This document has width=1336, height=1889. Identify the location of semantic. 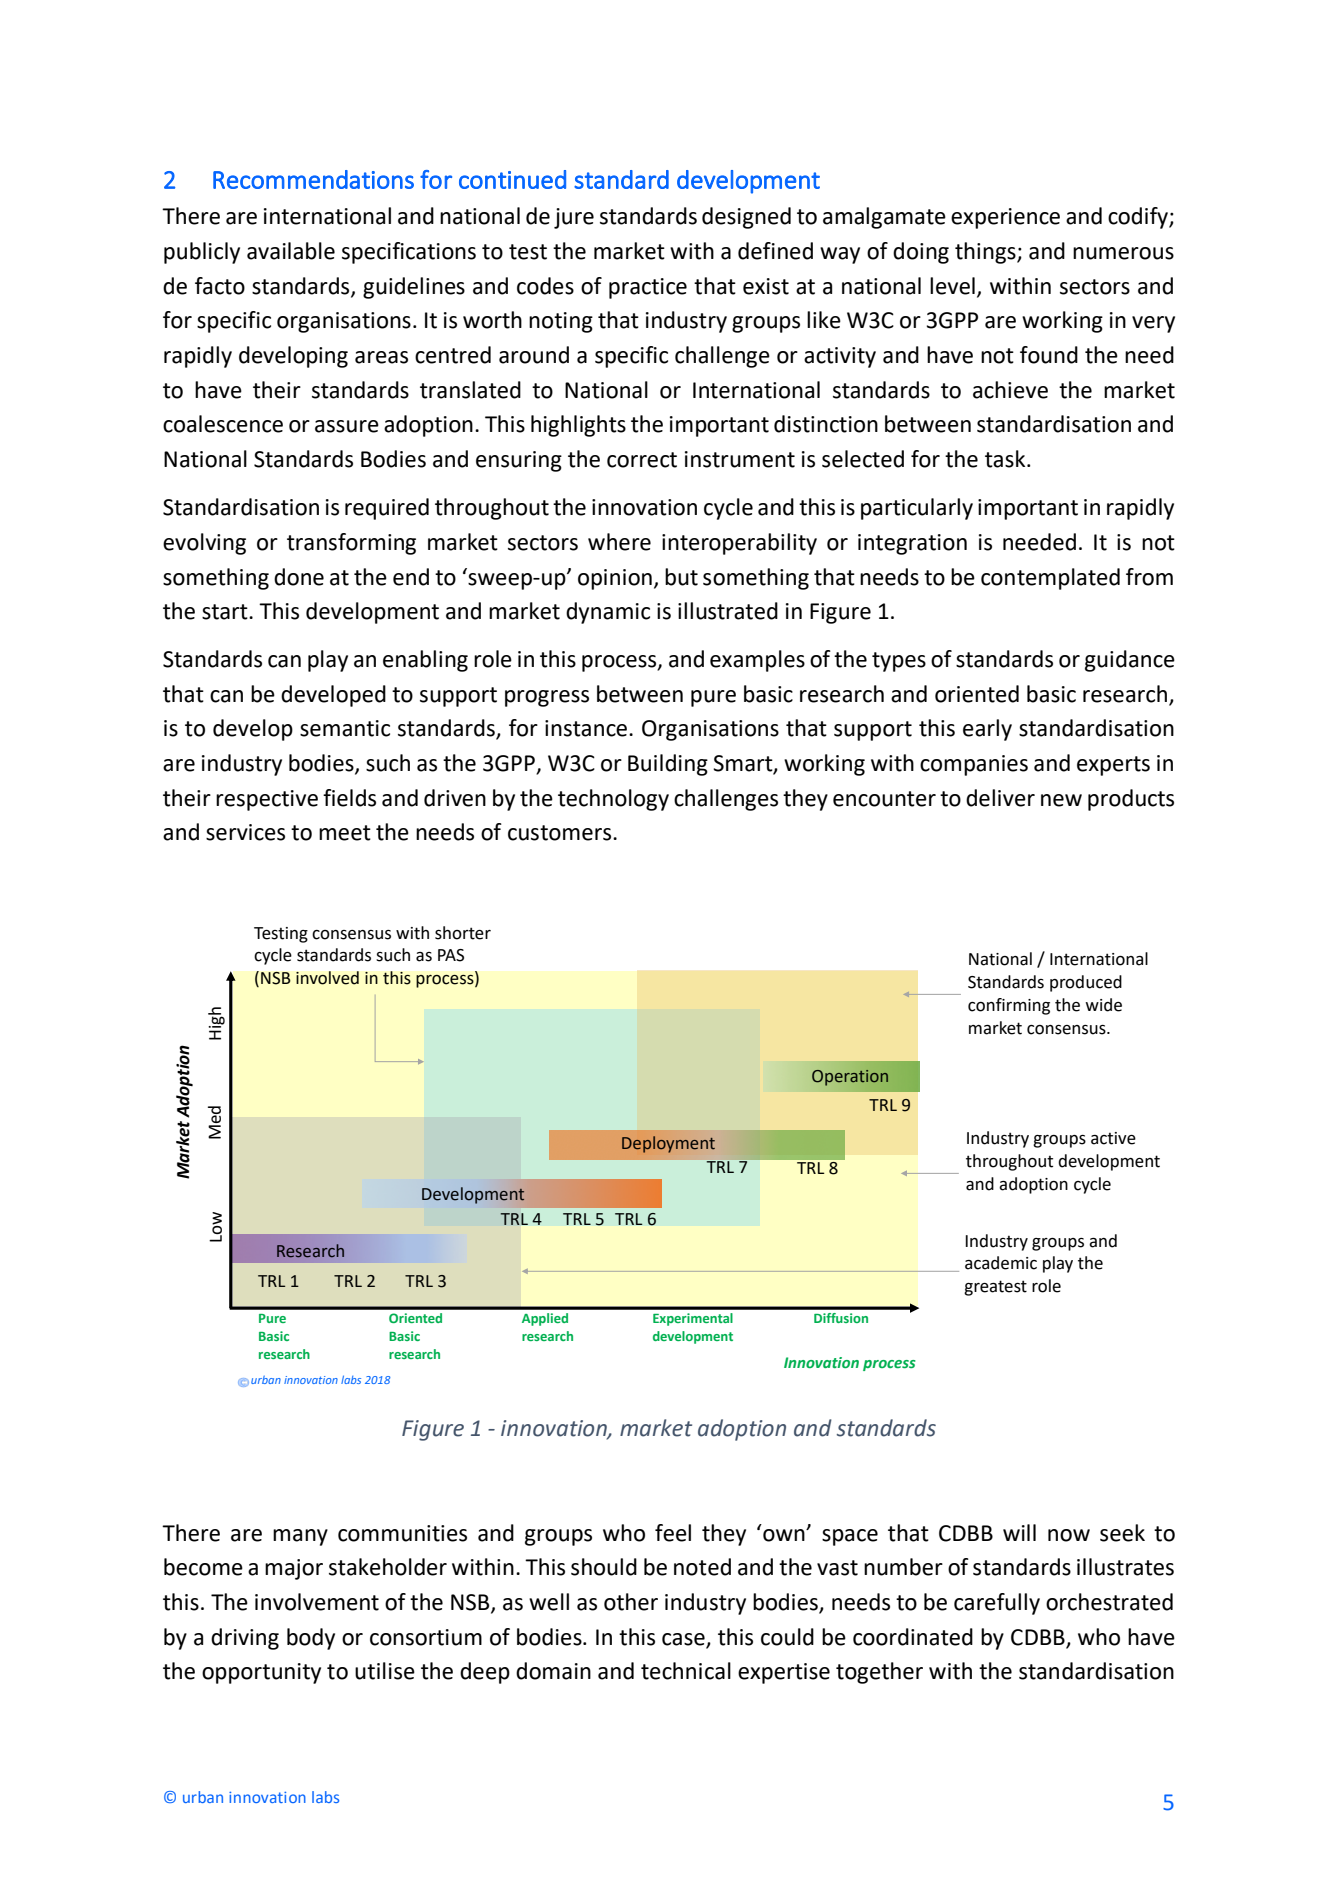
(345, 728).
